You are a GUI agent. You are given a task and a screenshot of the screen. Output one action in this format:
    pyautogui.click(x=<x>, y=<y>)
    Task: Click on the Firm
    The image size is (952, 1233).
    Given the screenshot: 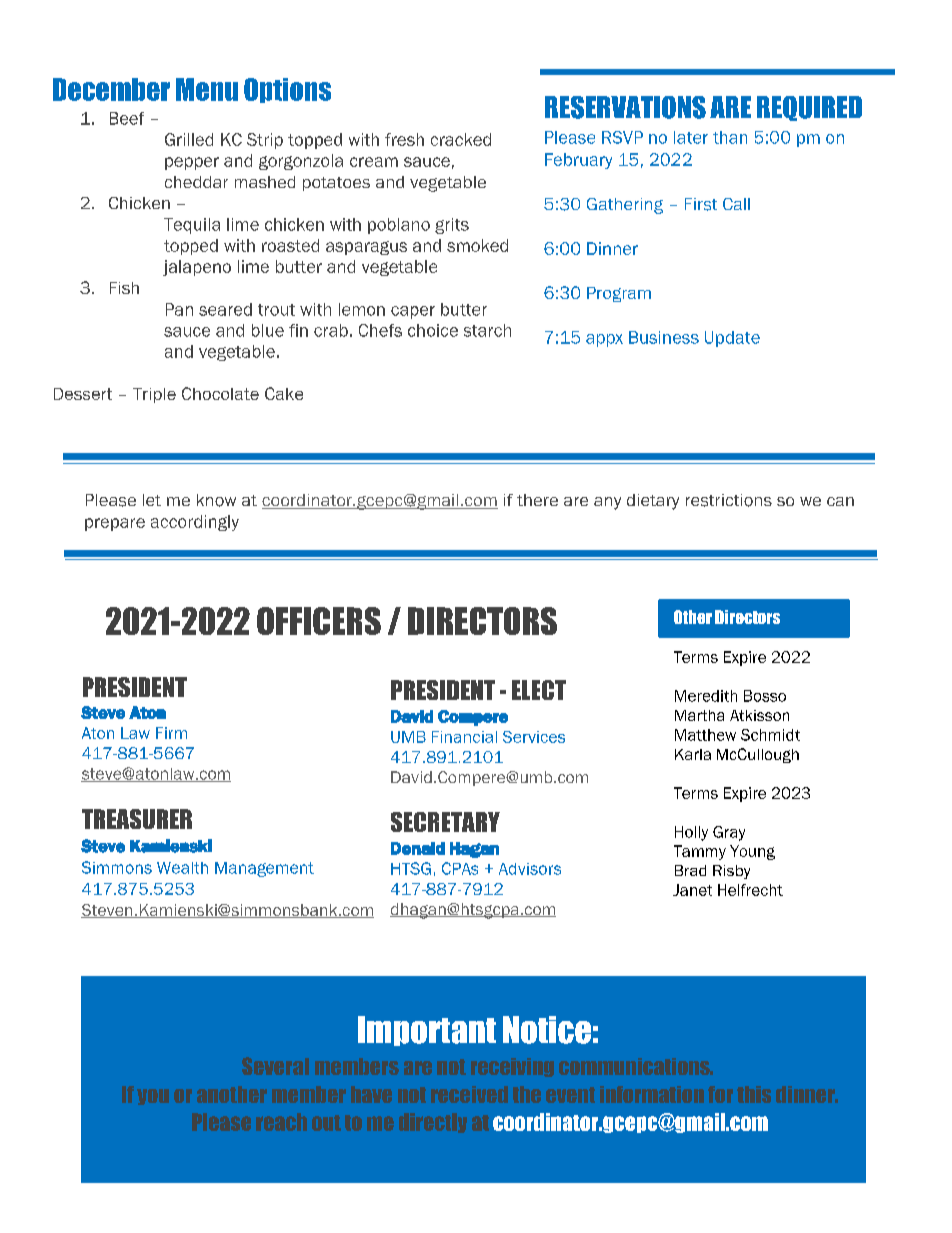 What is the action you would take?
    pyautogui.click(x=171, y=733)
